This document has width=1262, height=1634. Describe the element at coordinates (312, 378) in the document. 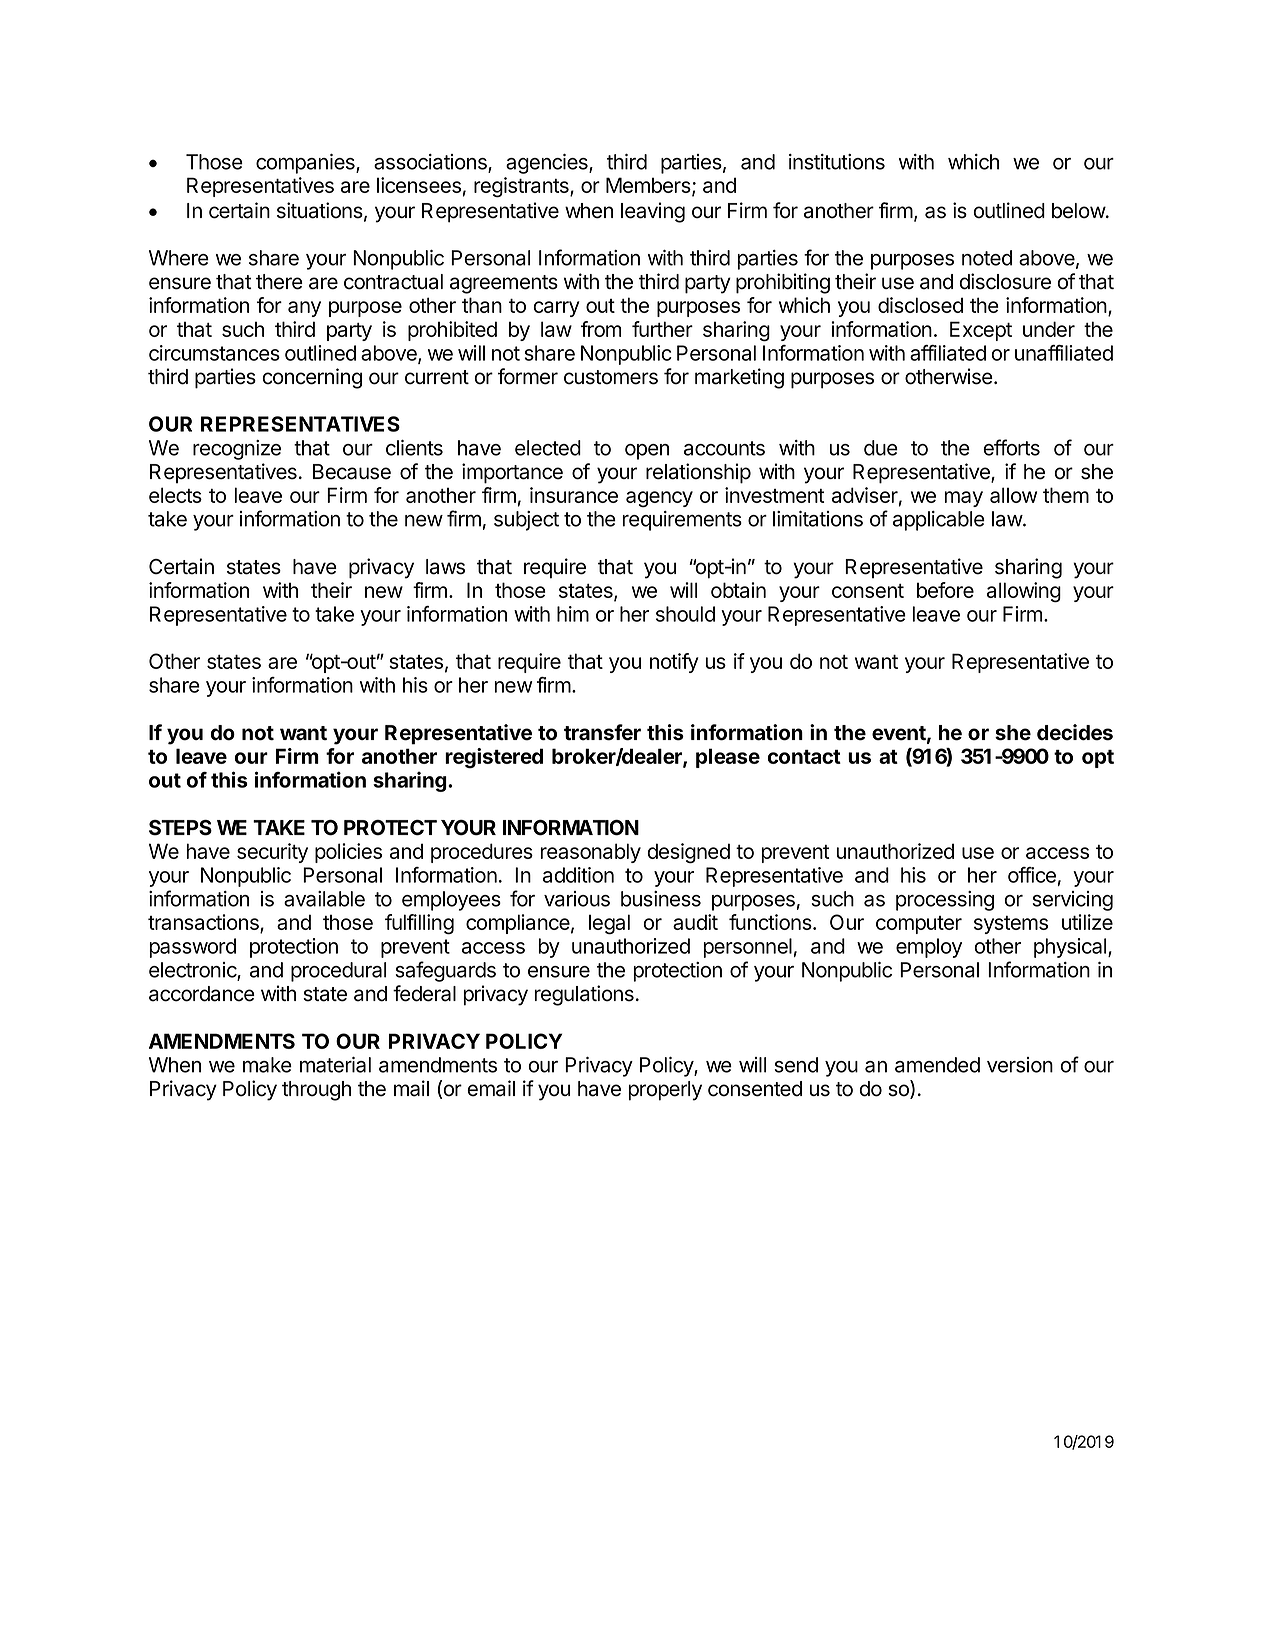

I see `concerning` at that location.
